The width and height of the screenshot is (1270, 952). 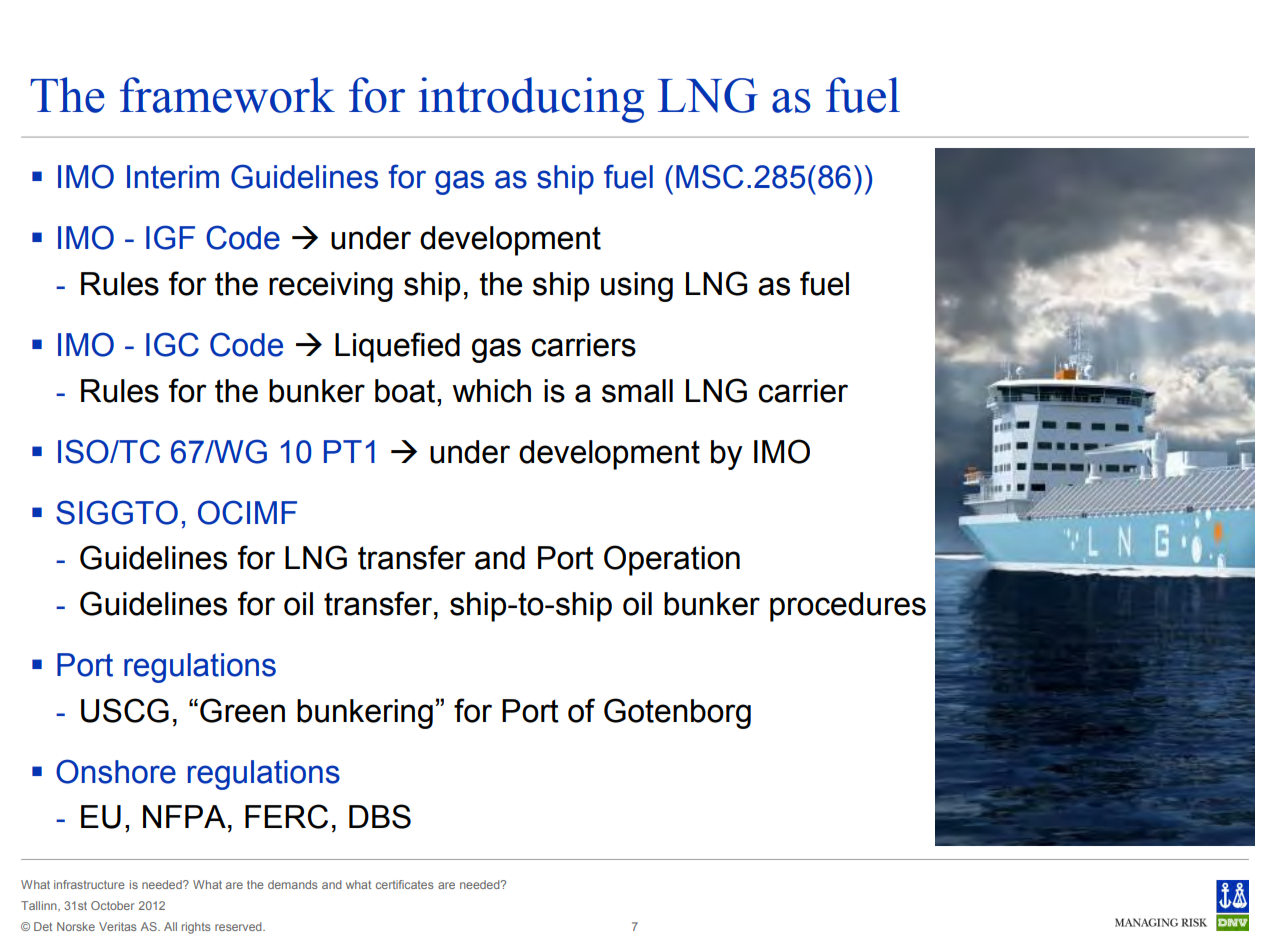 I want to click on which, so click(x=492, y=391).
